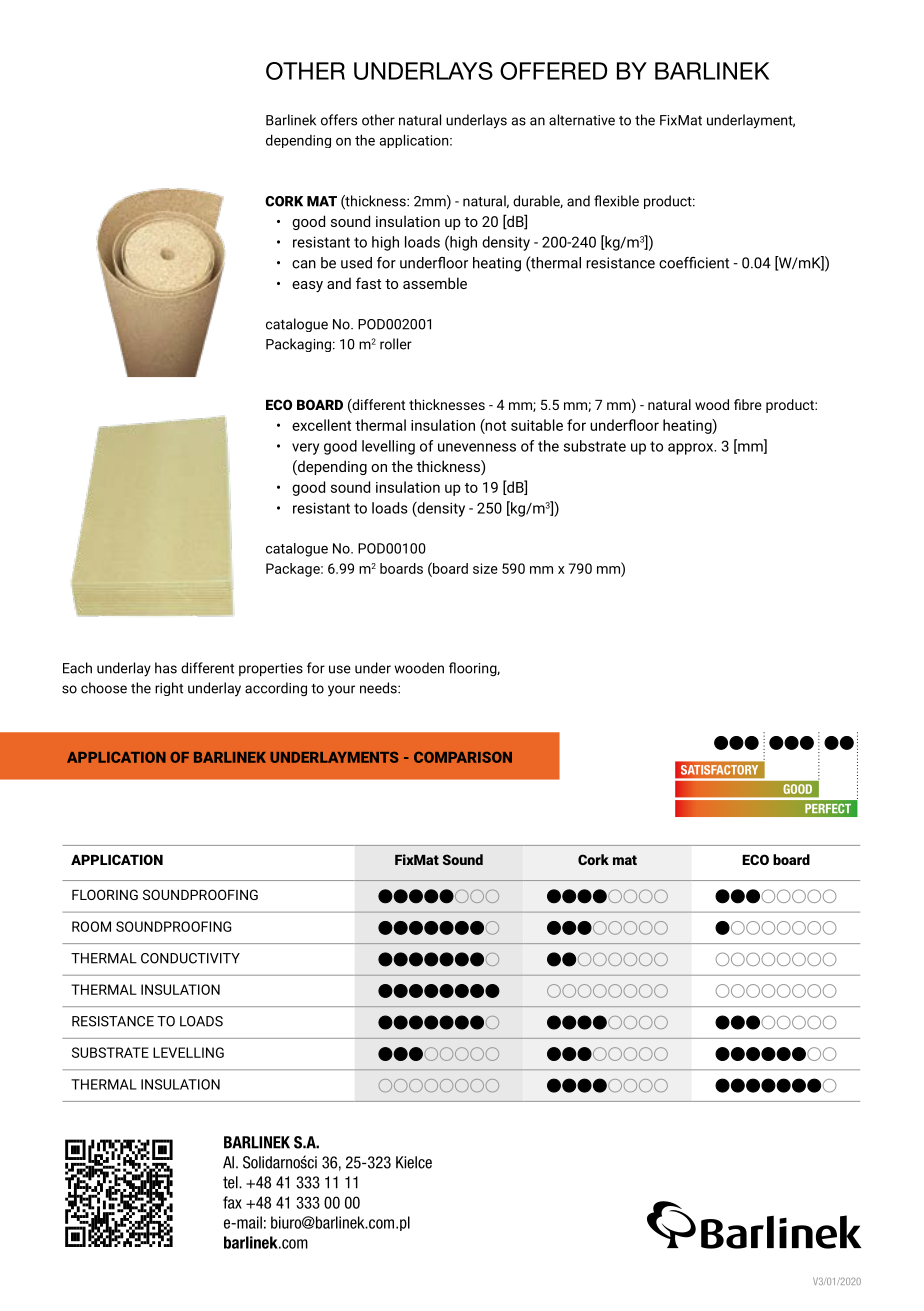 The width and height of the screenshot is (924, 1311). What do you see at coordinates (485, 568) in the screenshot?
I see `size` at bounding box center [485, 568].
